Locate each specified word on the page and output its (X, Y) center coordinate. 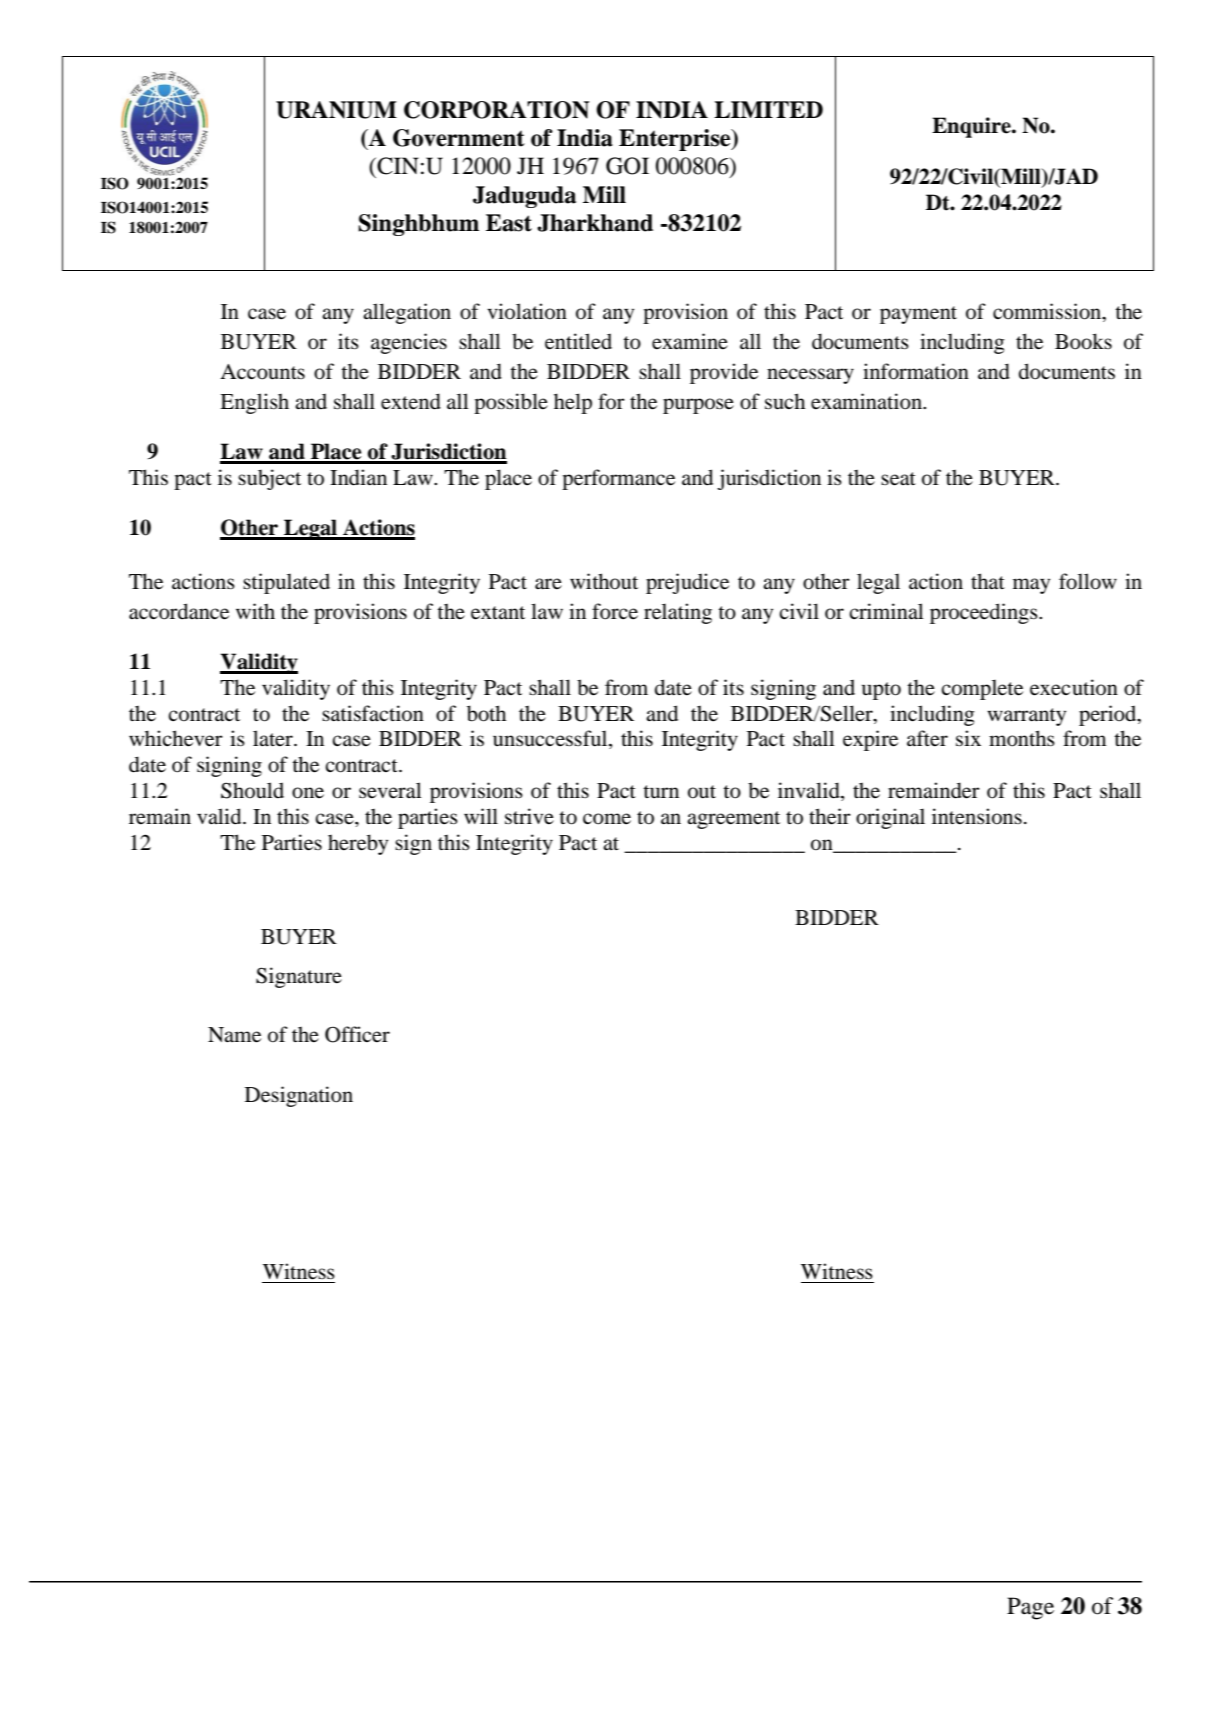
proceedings (985, 613)
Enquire (972, 127)
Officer (357, 1034)
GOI (627, 166)
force (615, 611)
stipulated (286, 583)
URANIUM (336, 110)
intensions (977, 816)
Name (234, 1035)
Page (1030, 1608)
